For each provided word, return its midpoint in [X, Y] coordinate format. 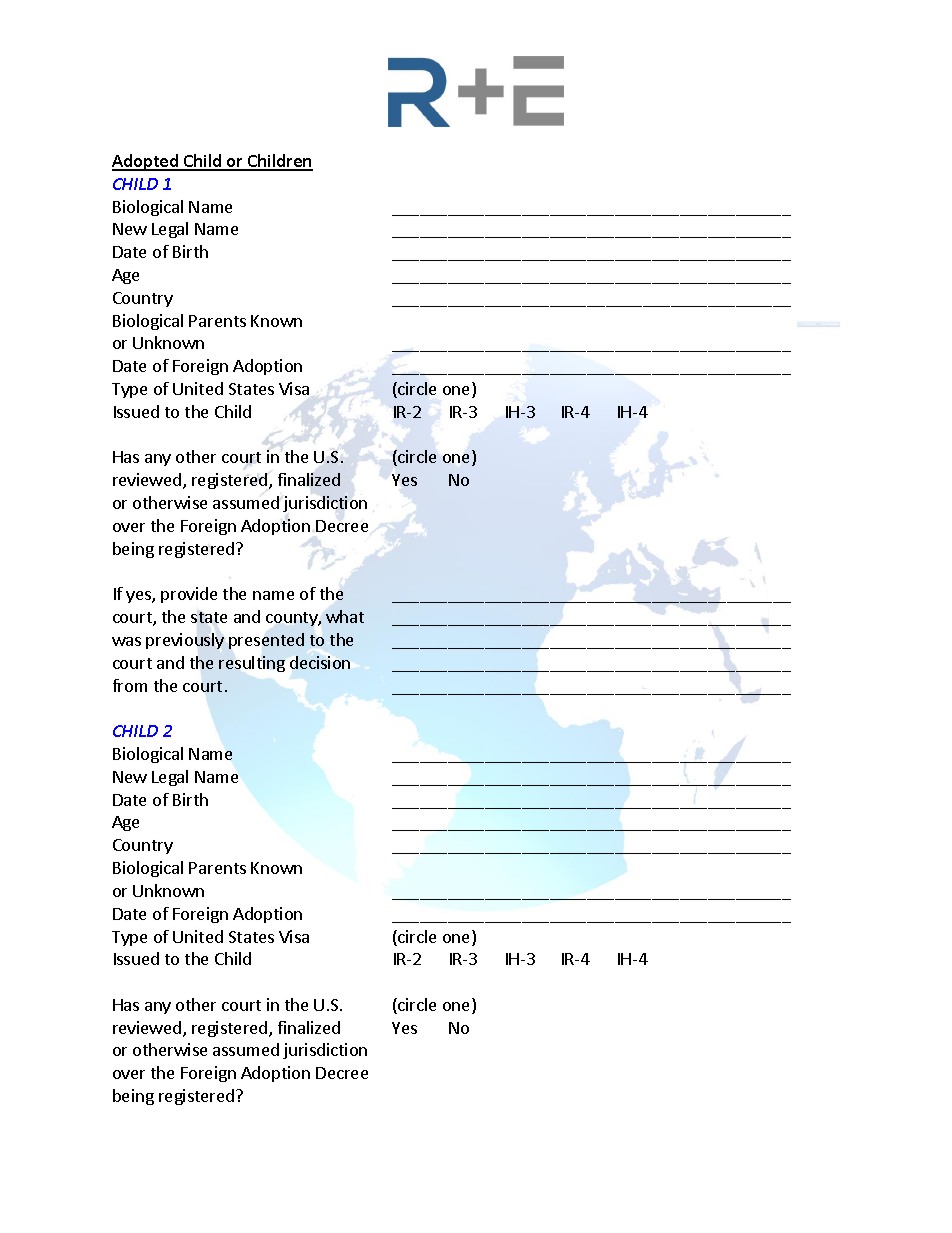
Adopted [146, 162]
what [345, 616]
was [126, 641]
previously [185, 641]
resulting [252, 664]
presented [266, 641]
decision [320, 662]
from [130, 685]
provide [189, 595]
